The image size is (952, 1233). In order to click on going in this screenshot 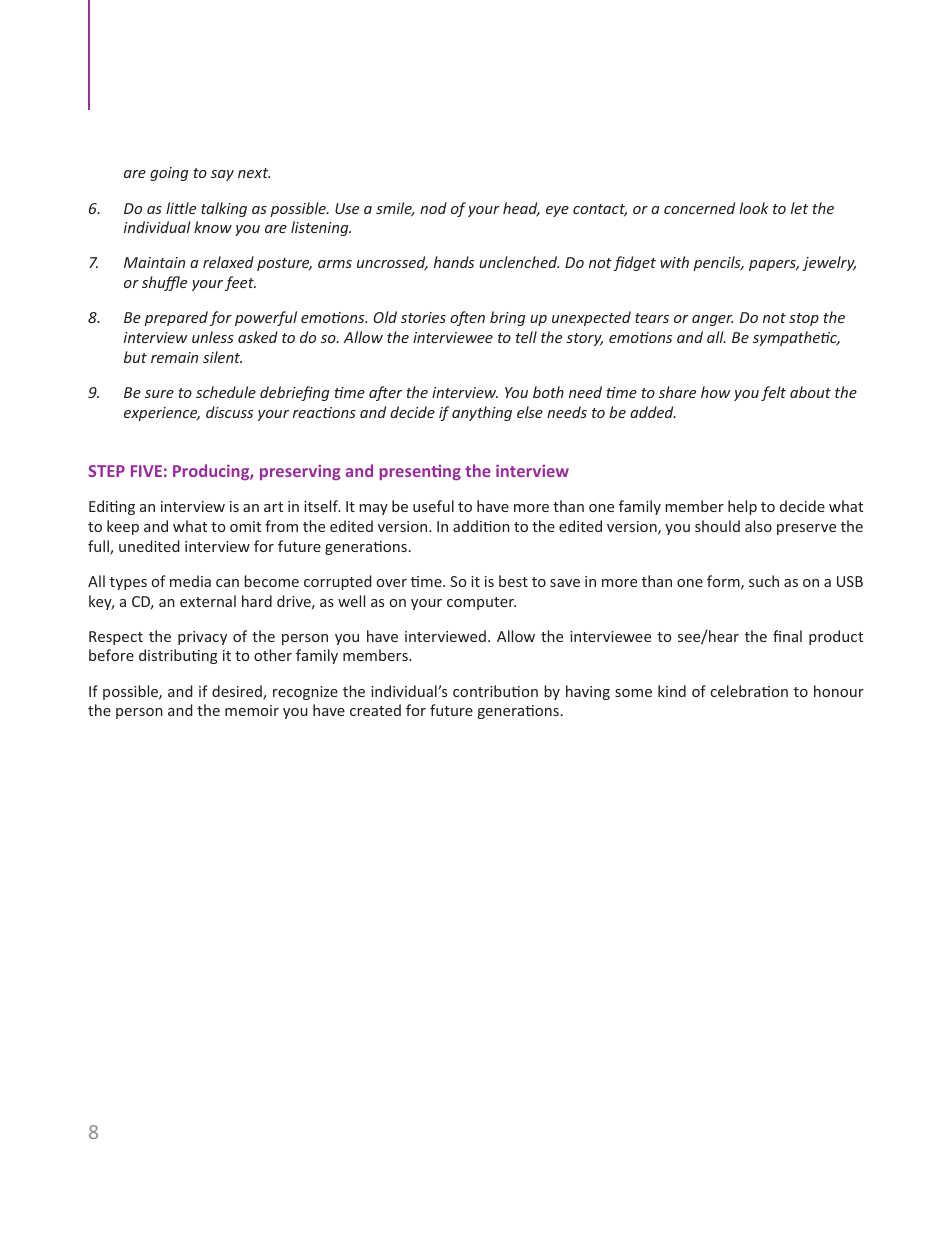, I will do `click(169, 174)`.
